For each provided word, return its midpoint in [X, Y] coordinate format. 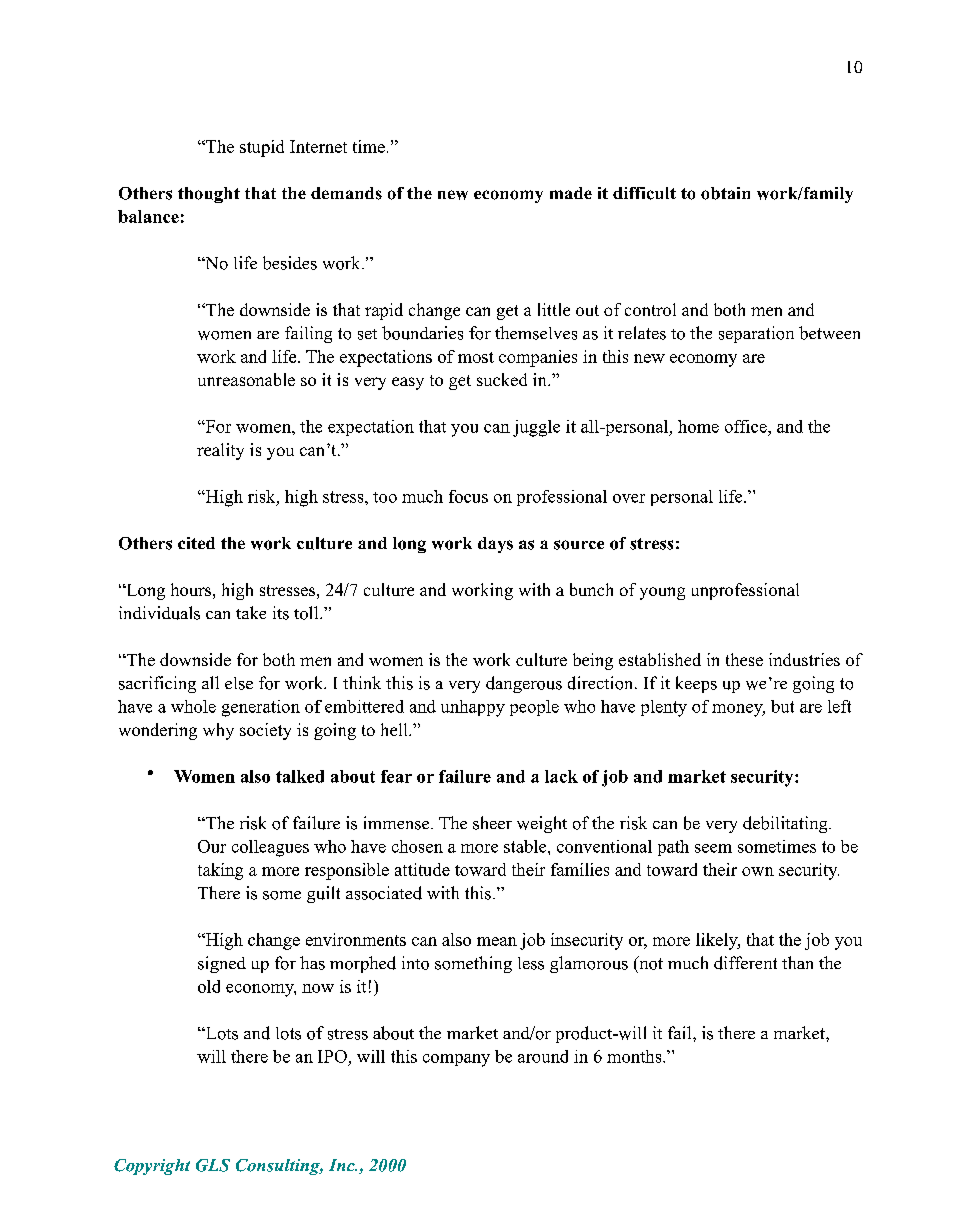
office [747, 426]
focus [468, 496]
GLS [213, 1165]
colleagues [270, 848]
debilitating [786, 824]
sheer [492, 823]
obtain [725, 193]
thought [209, 195]
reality [220, 451]
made [571, 193]
